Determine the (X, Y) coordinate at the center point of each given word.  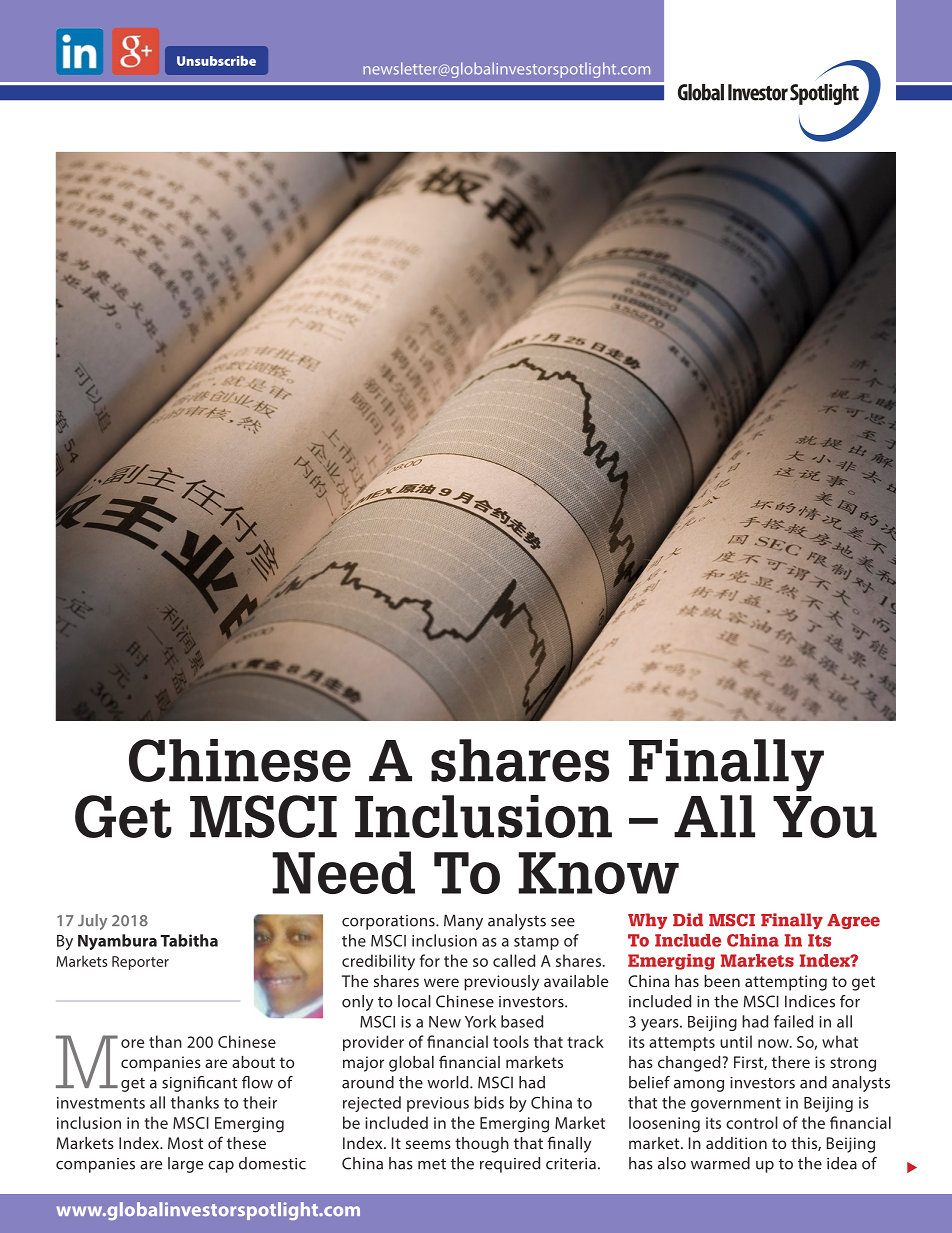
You (825, 817)
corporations (389, 922)
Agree (853, 921)
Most (185, 1143)
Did (688, 920)
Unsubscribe (216, 61)
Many (463, 922)
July (92, 922)
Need (343, 872)
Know (598, 873)
